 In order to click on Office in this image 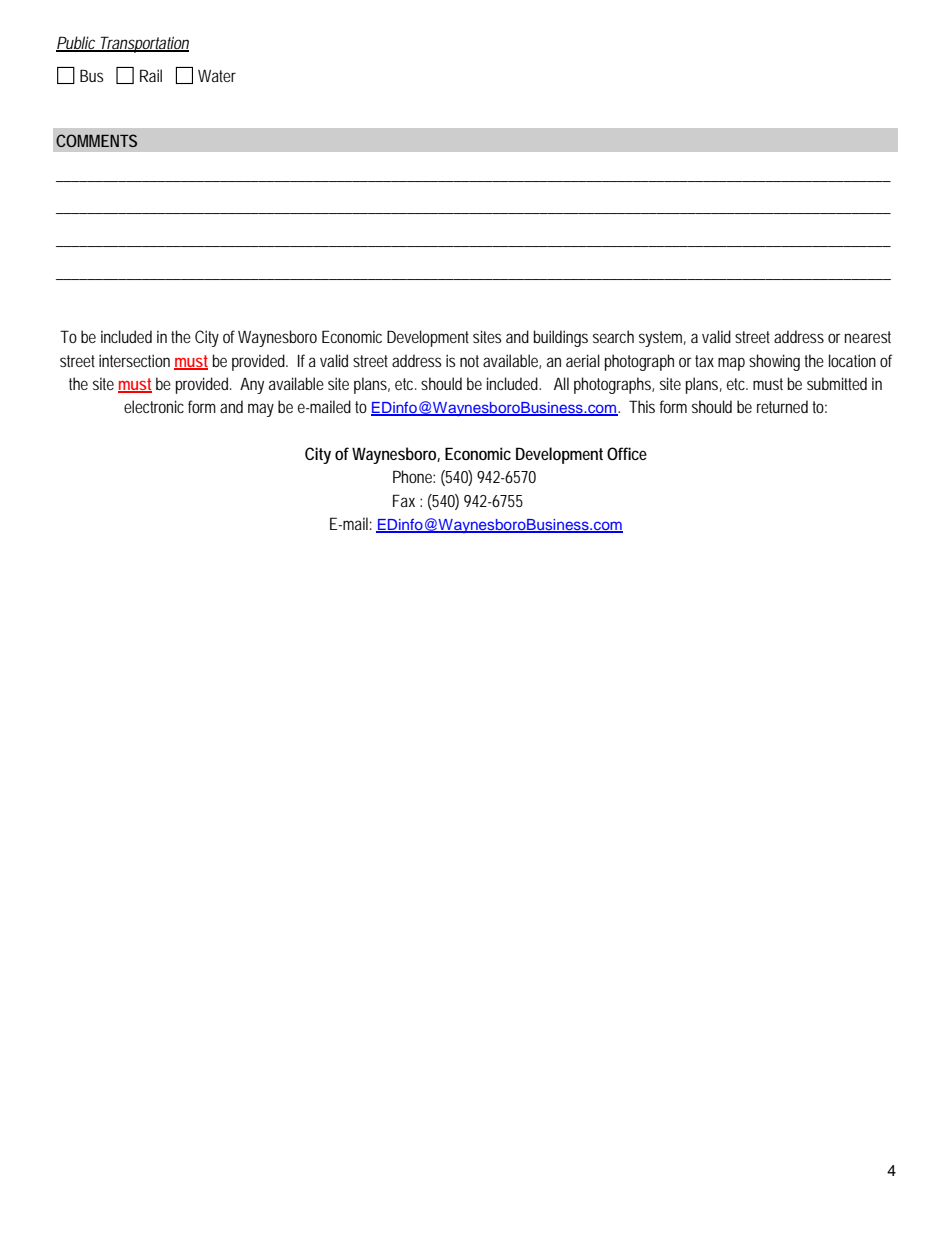, I will do `click(627, 453)`.
